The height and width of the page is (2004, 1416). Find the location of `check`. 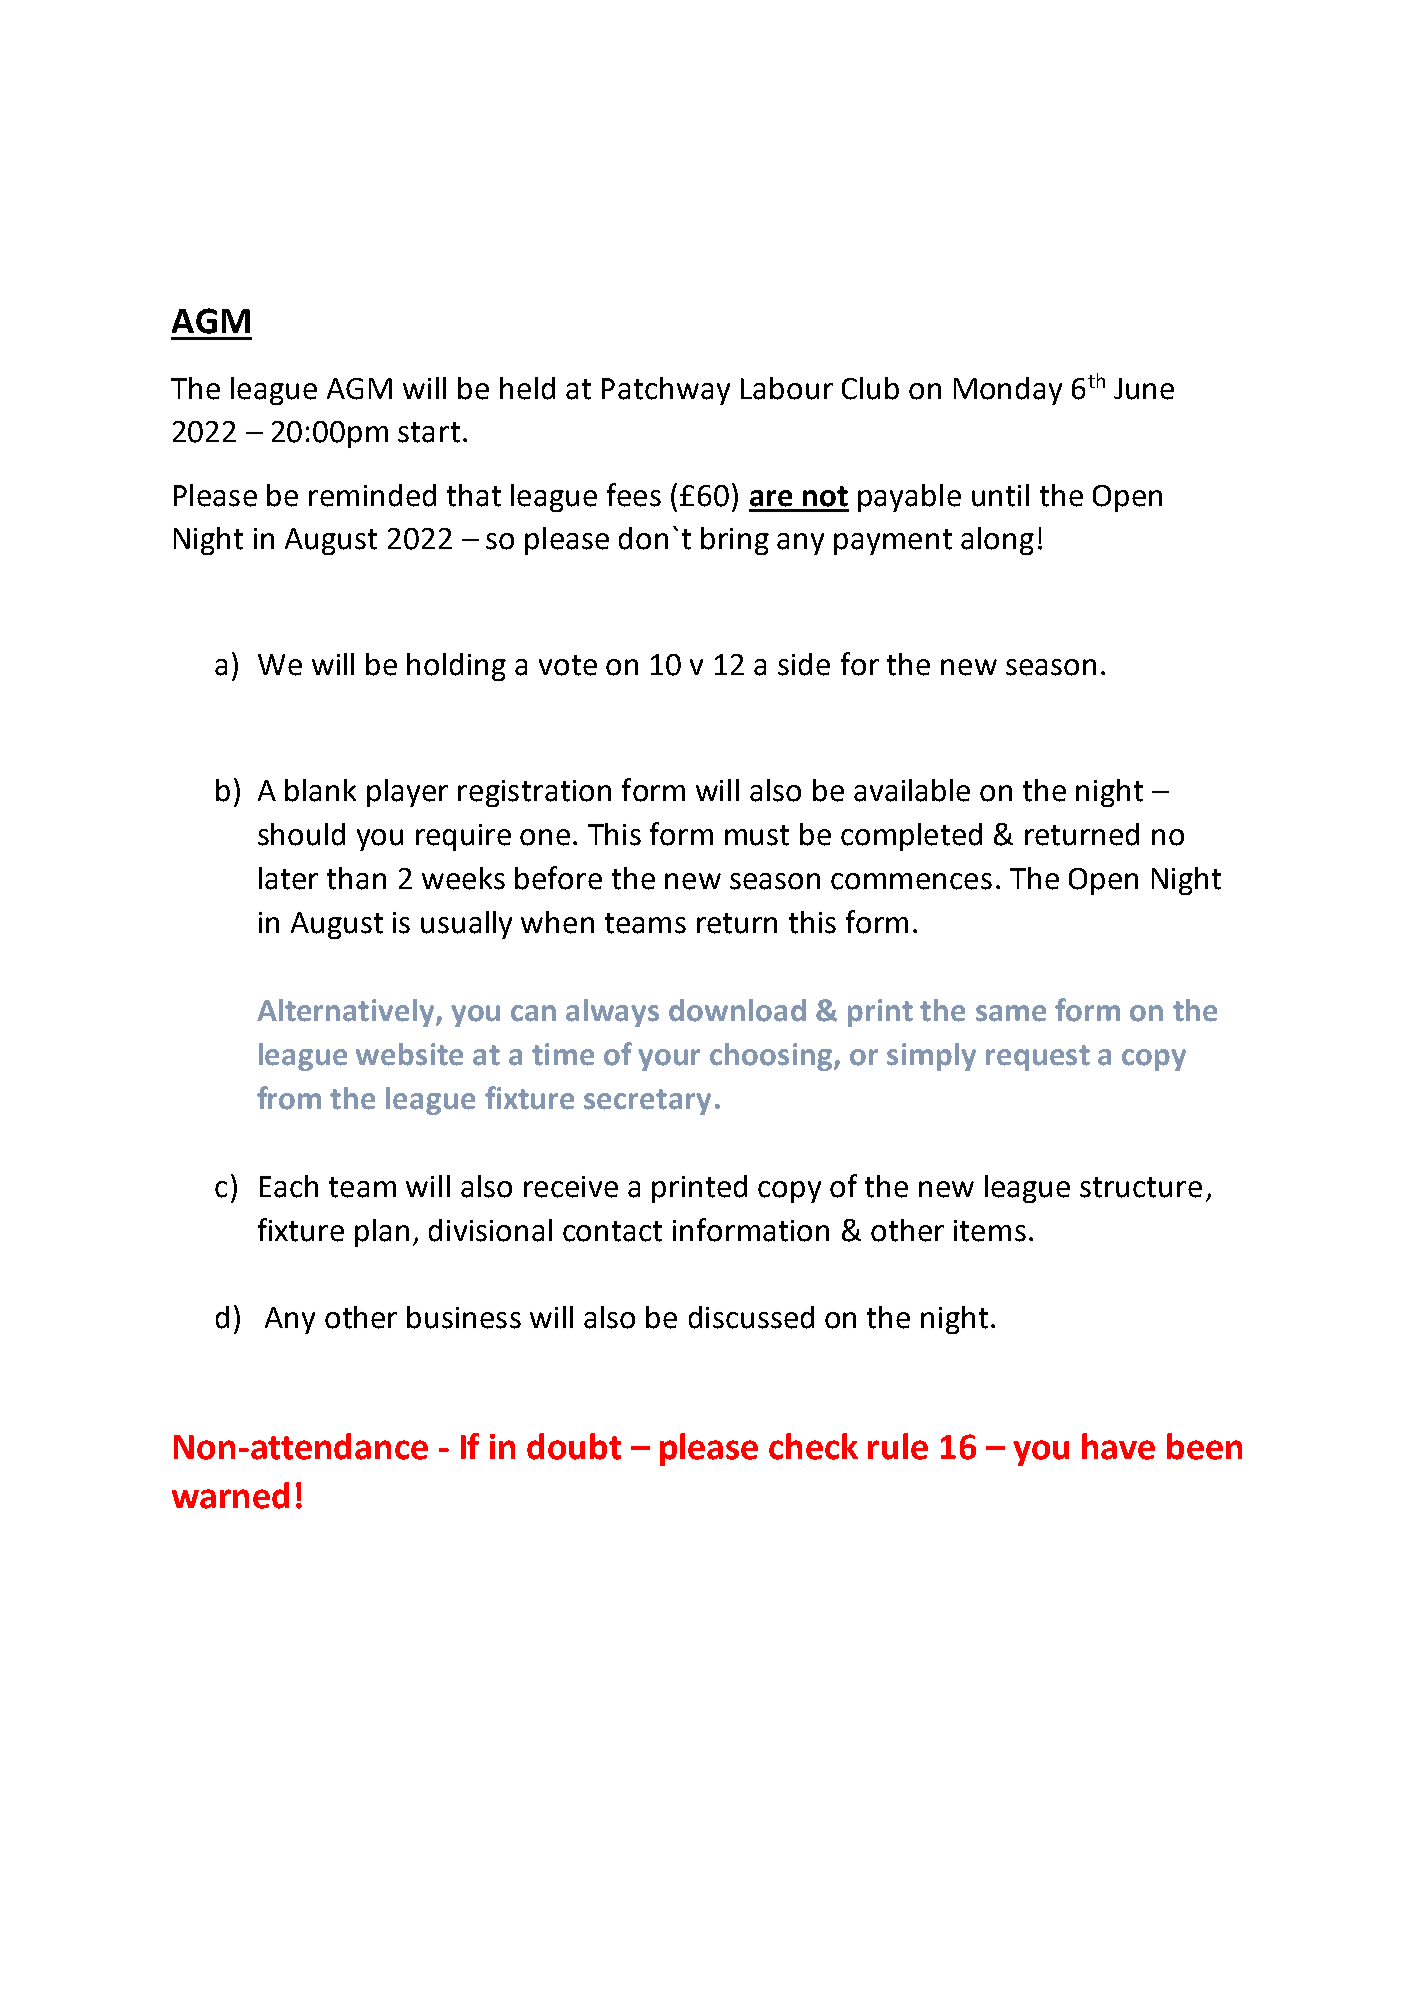

check is located at coordinates (813, 1446).
